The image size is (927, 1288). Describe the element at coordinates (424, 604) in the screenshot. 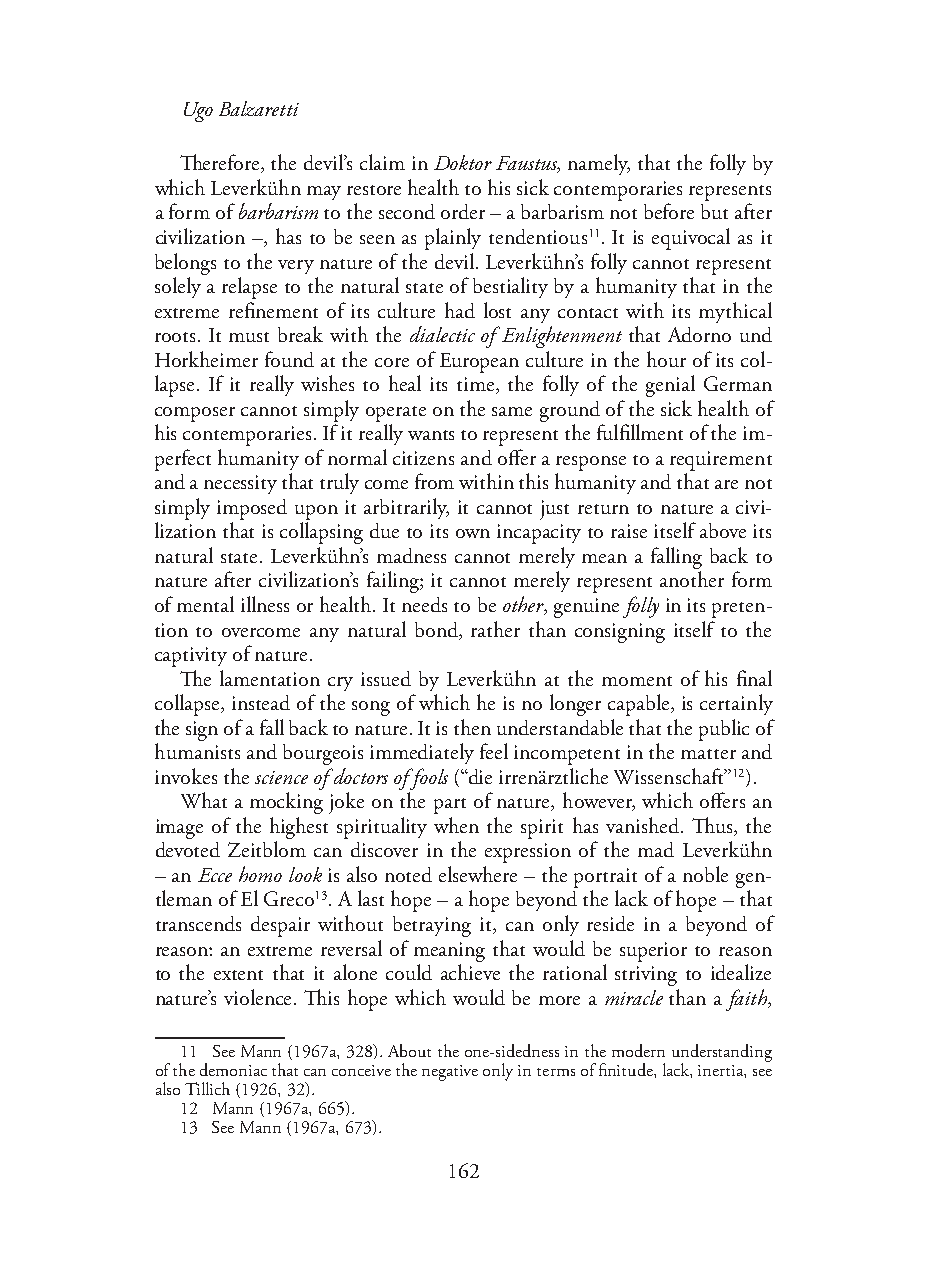

I see `needs` at that location.
